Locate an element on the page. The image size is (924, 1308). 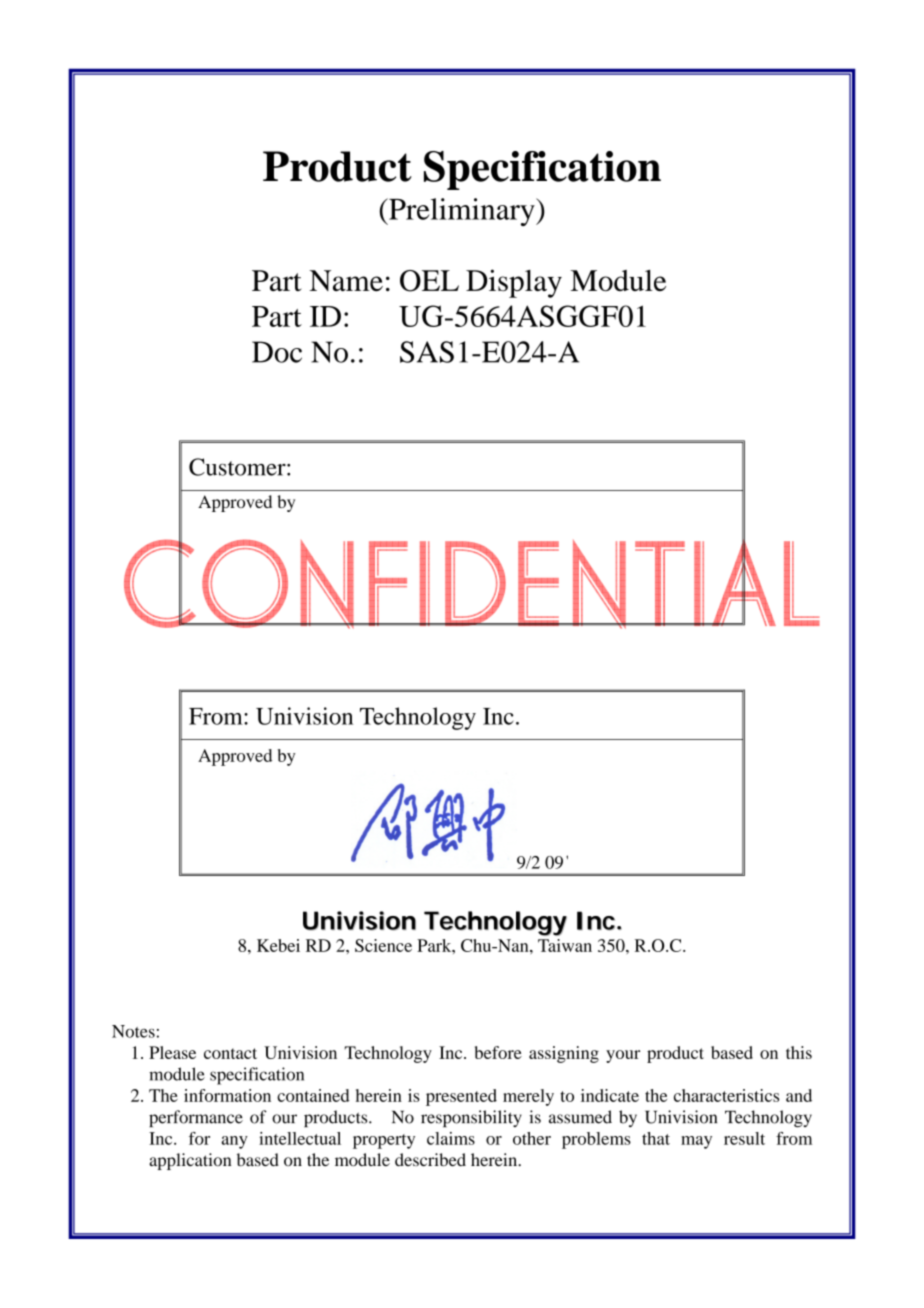
OEL is located at coordinates (429, 281).
